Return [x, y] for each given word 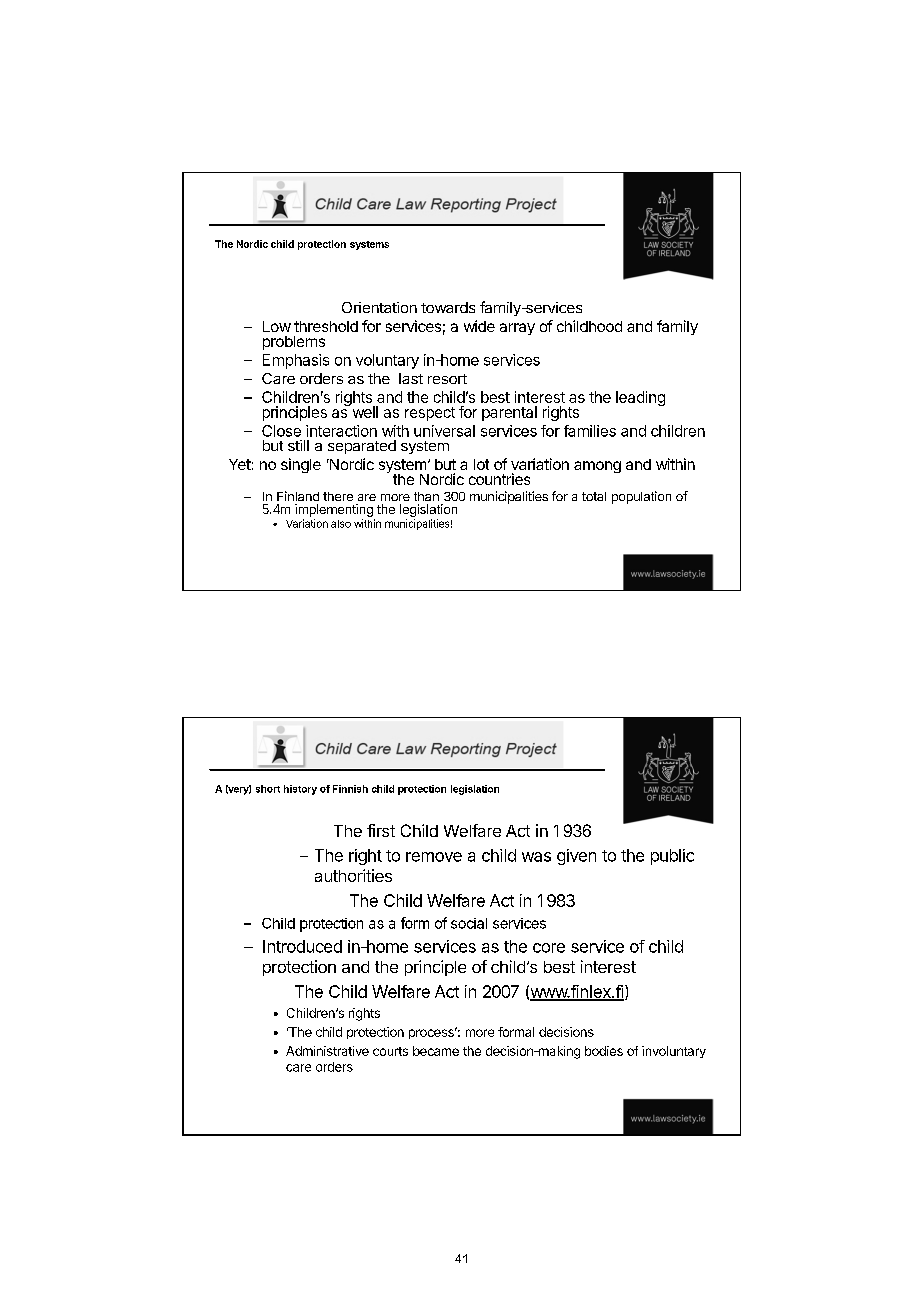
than [426, 496]
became [436, 1051]
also [341, 524]
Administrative [327, 1051]
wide [479, 326]
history [300, 790]
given [576, 857]
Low [277, 326]
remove [434, 857]
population [641, 497]
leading [640, 398]
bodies [604, 1051]
